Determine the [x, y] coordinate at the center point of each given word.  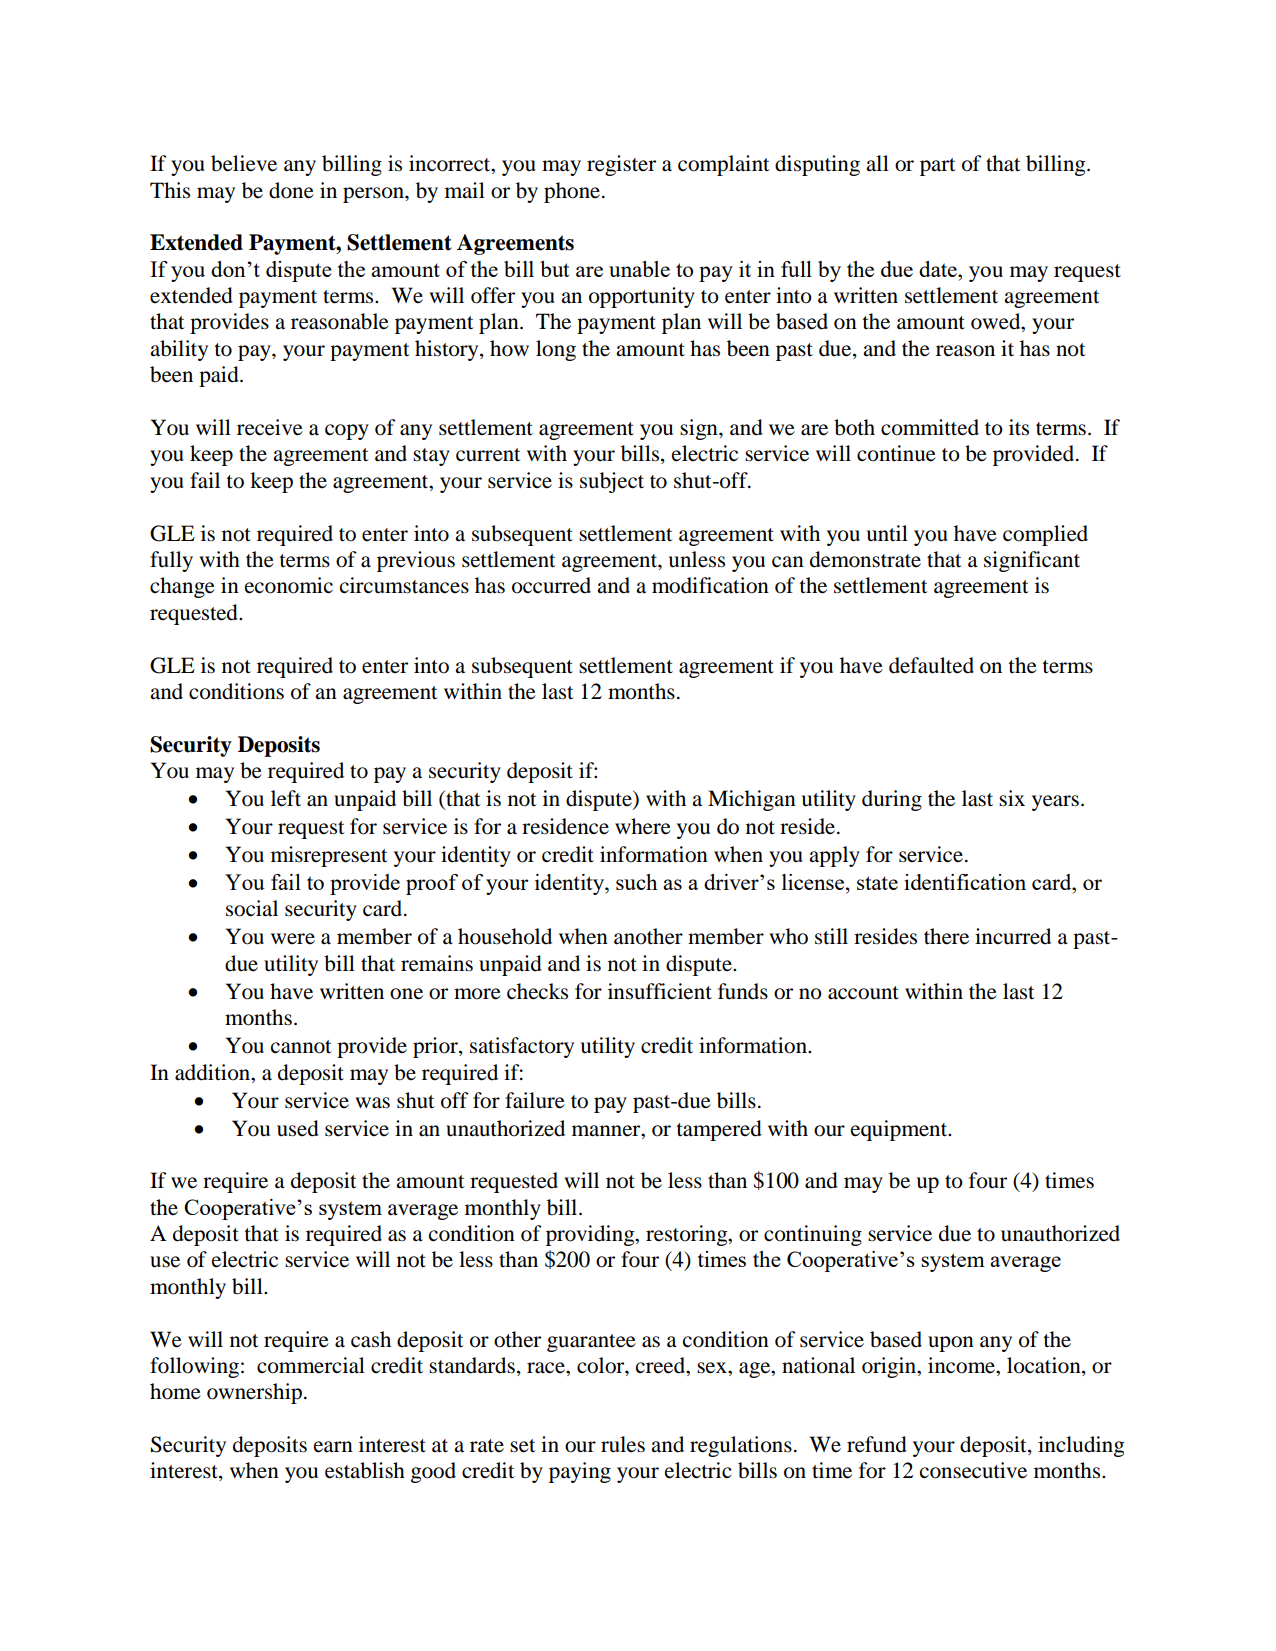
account [863, 993]
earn [333, 1447]
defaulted [931, 665]
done [291, 190]
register [621, 165]
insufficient [660, 991]
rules [623, 1444]
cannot [301, 1047]
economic [289, 585]
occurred [551, 585]
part [938, 167]
